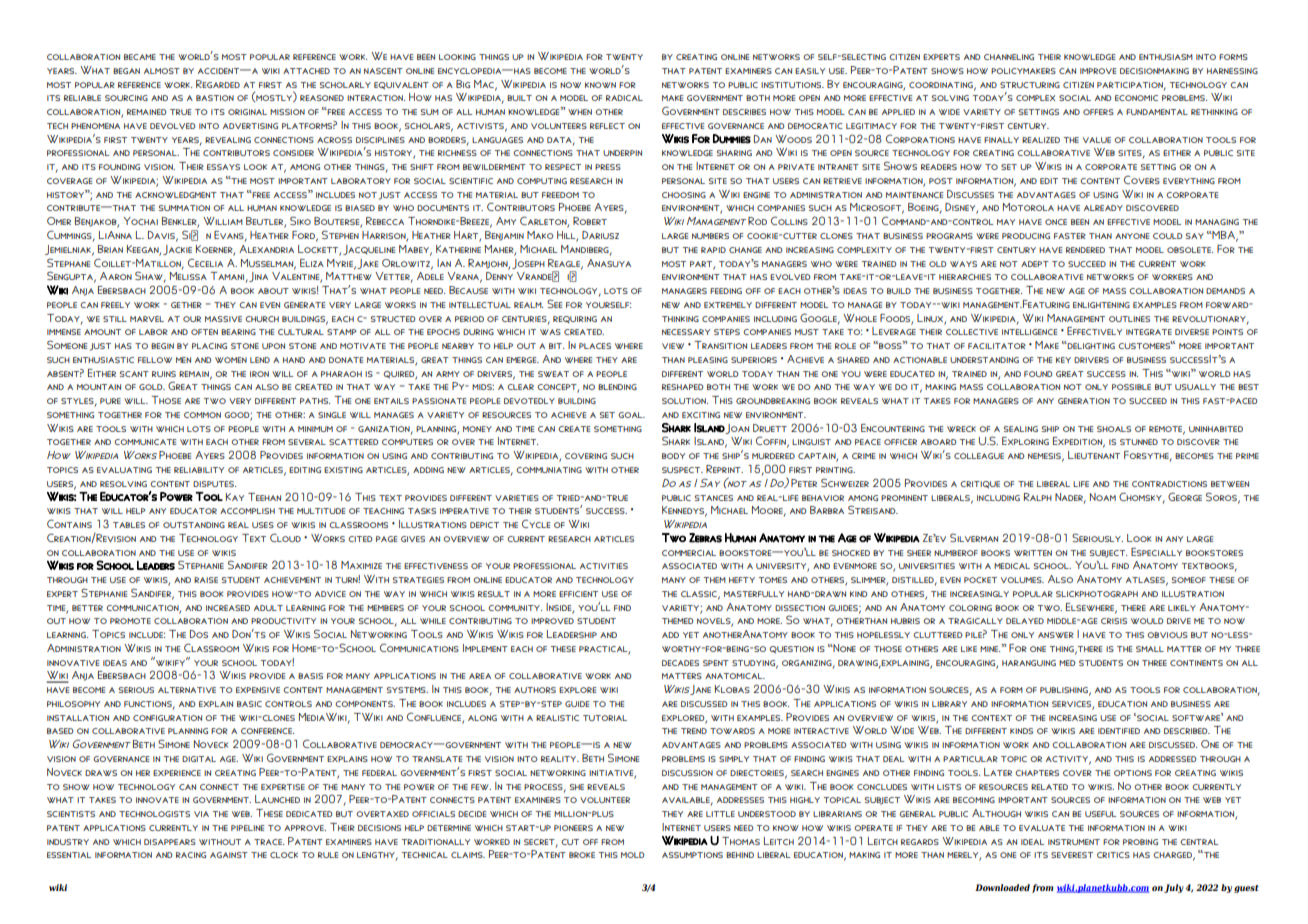 The width and height of the document is (1308, 924). I want to click on solution, so click(685, 401).
